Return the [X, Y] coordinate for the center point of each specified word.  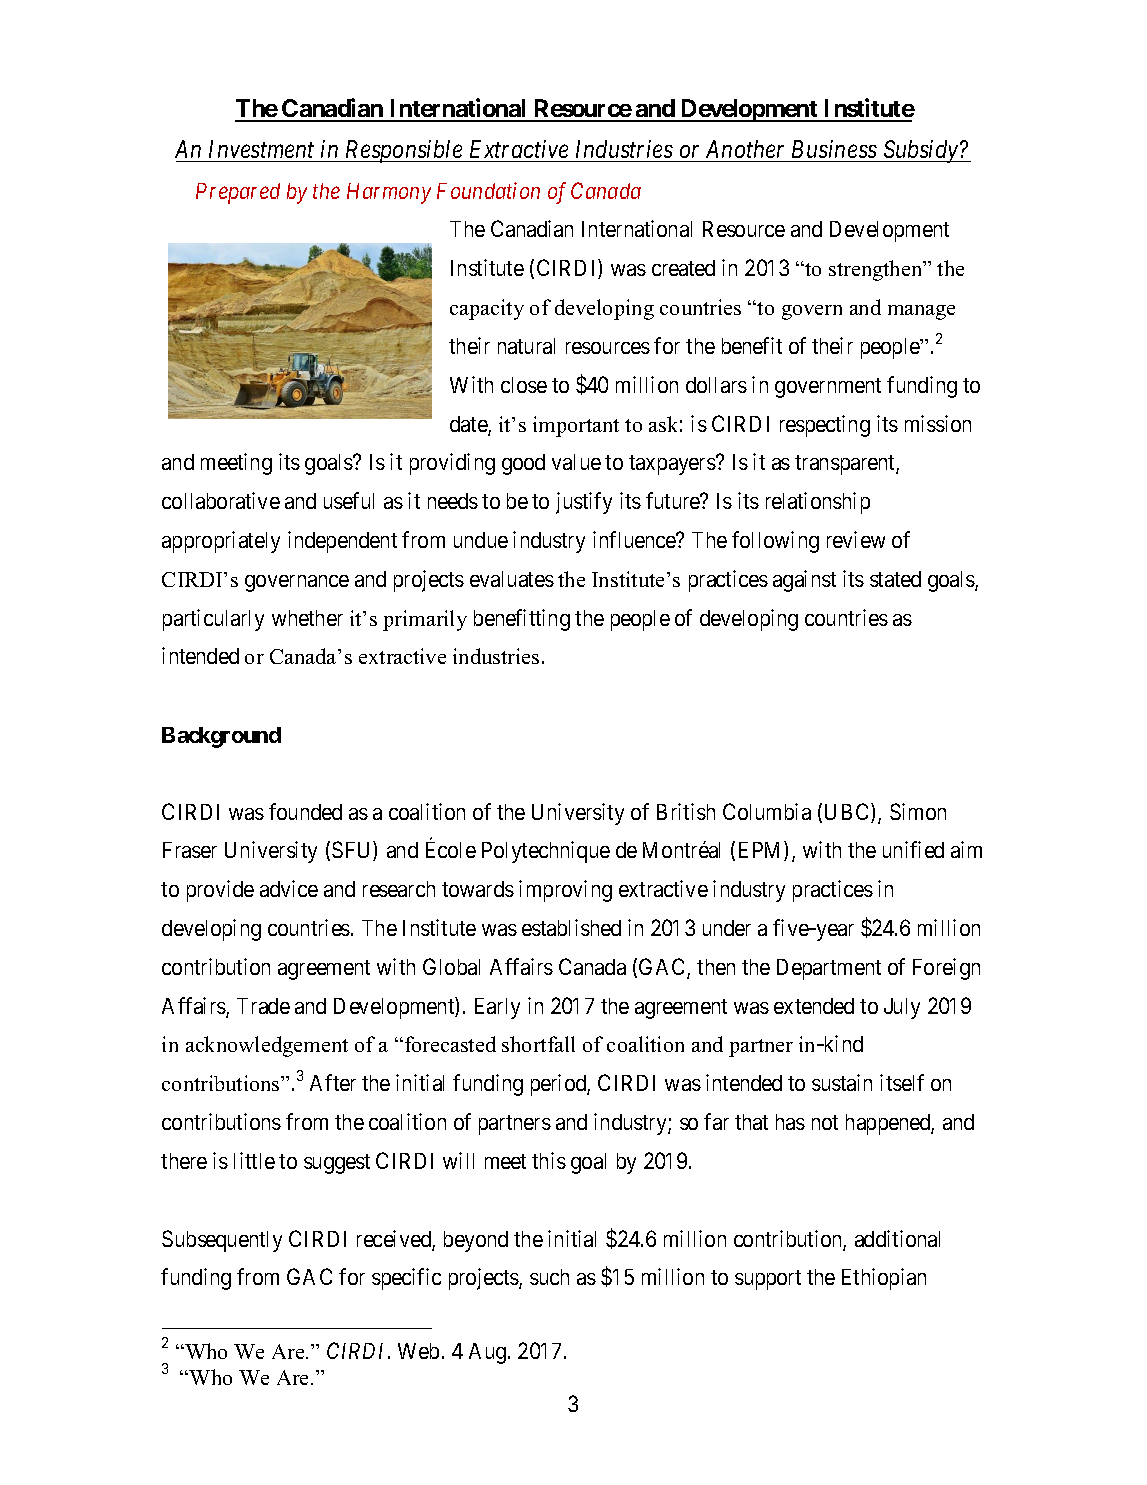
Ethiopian [884, 1279]
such [549, 1277]
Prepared [238, 193]
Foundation [488, 190]
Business [834, 149]
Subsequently [222, 1241]
